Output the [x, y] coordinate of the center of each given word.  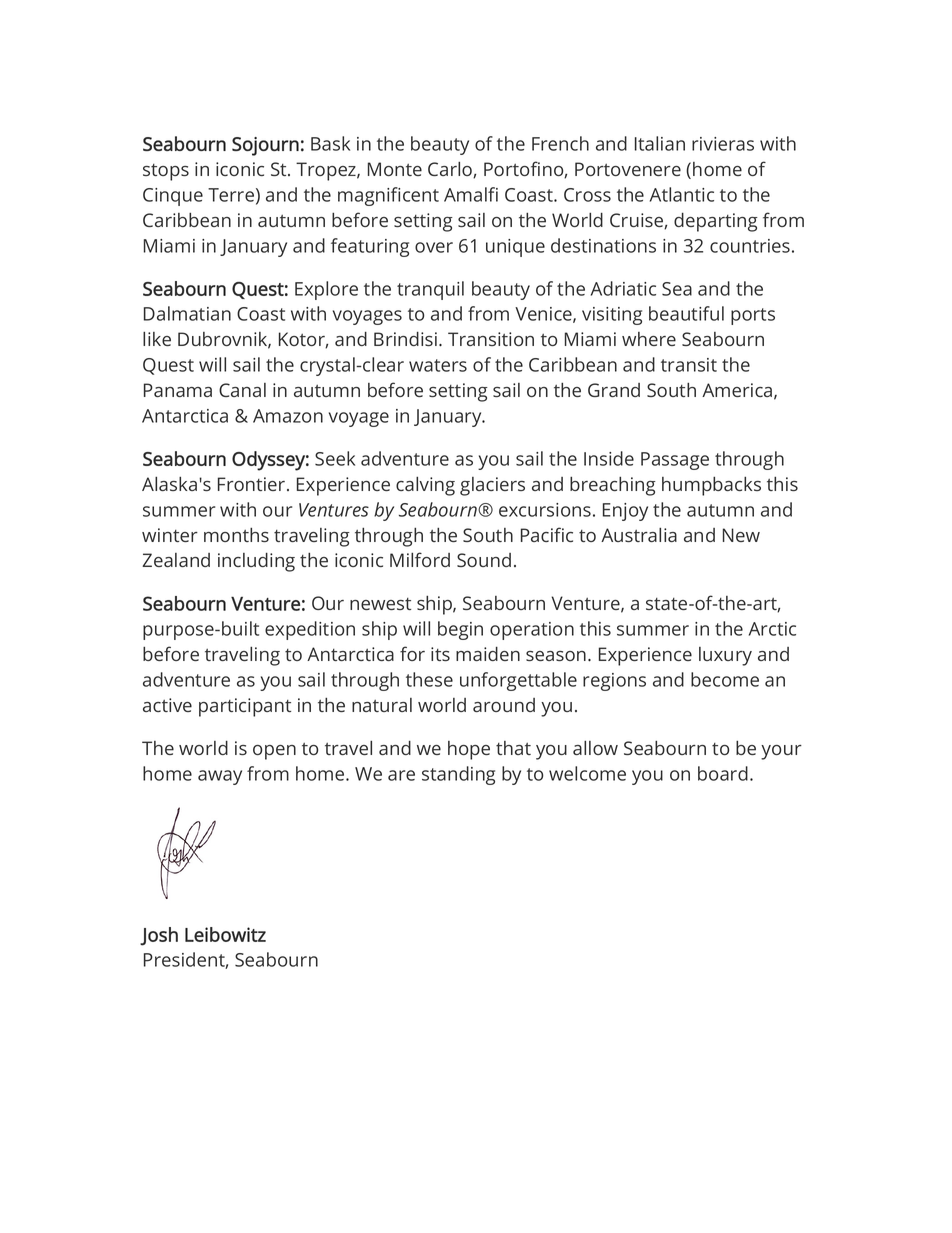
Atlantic [682, 194]
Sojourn [265, 146]
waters [438, 365]
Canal [242, 390]
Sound [484, 560]
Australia [639, 535]
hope [469, 750]
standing [458, 775]
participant [245, 707]
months [236, 535]
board [723, 773]
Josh [159, 936]
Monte [395, 169]
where [649, 339]
